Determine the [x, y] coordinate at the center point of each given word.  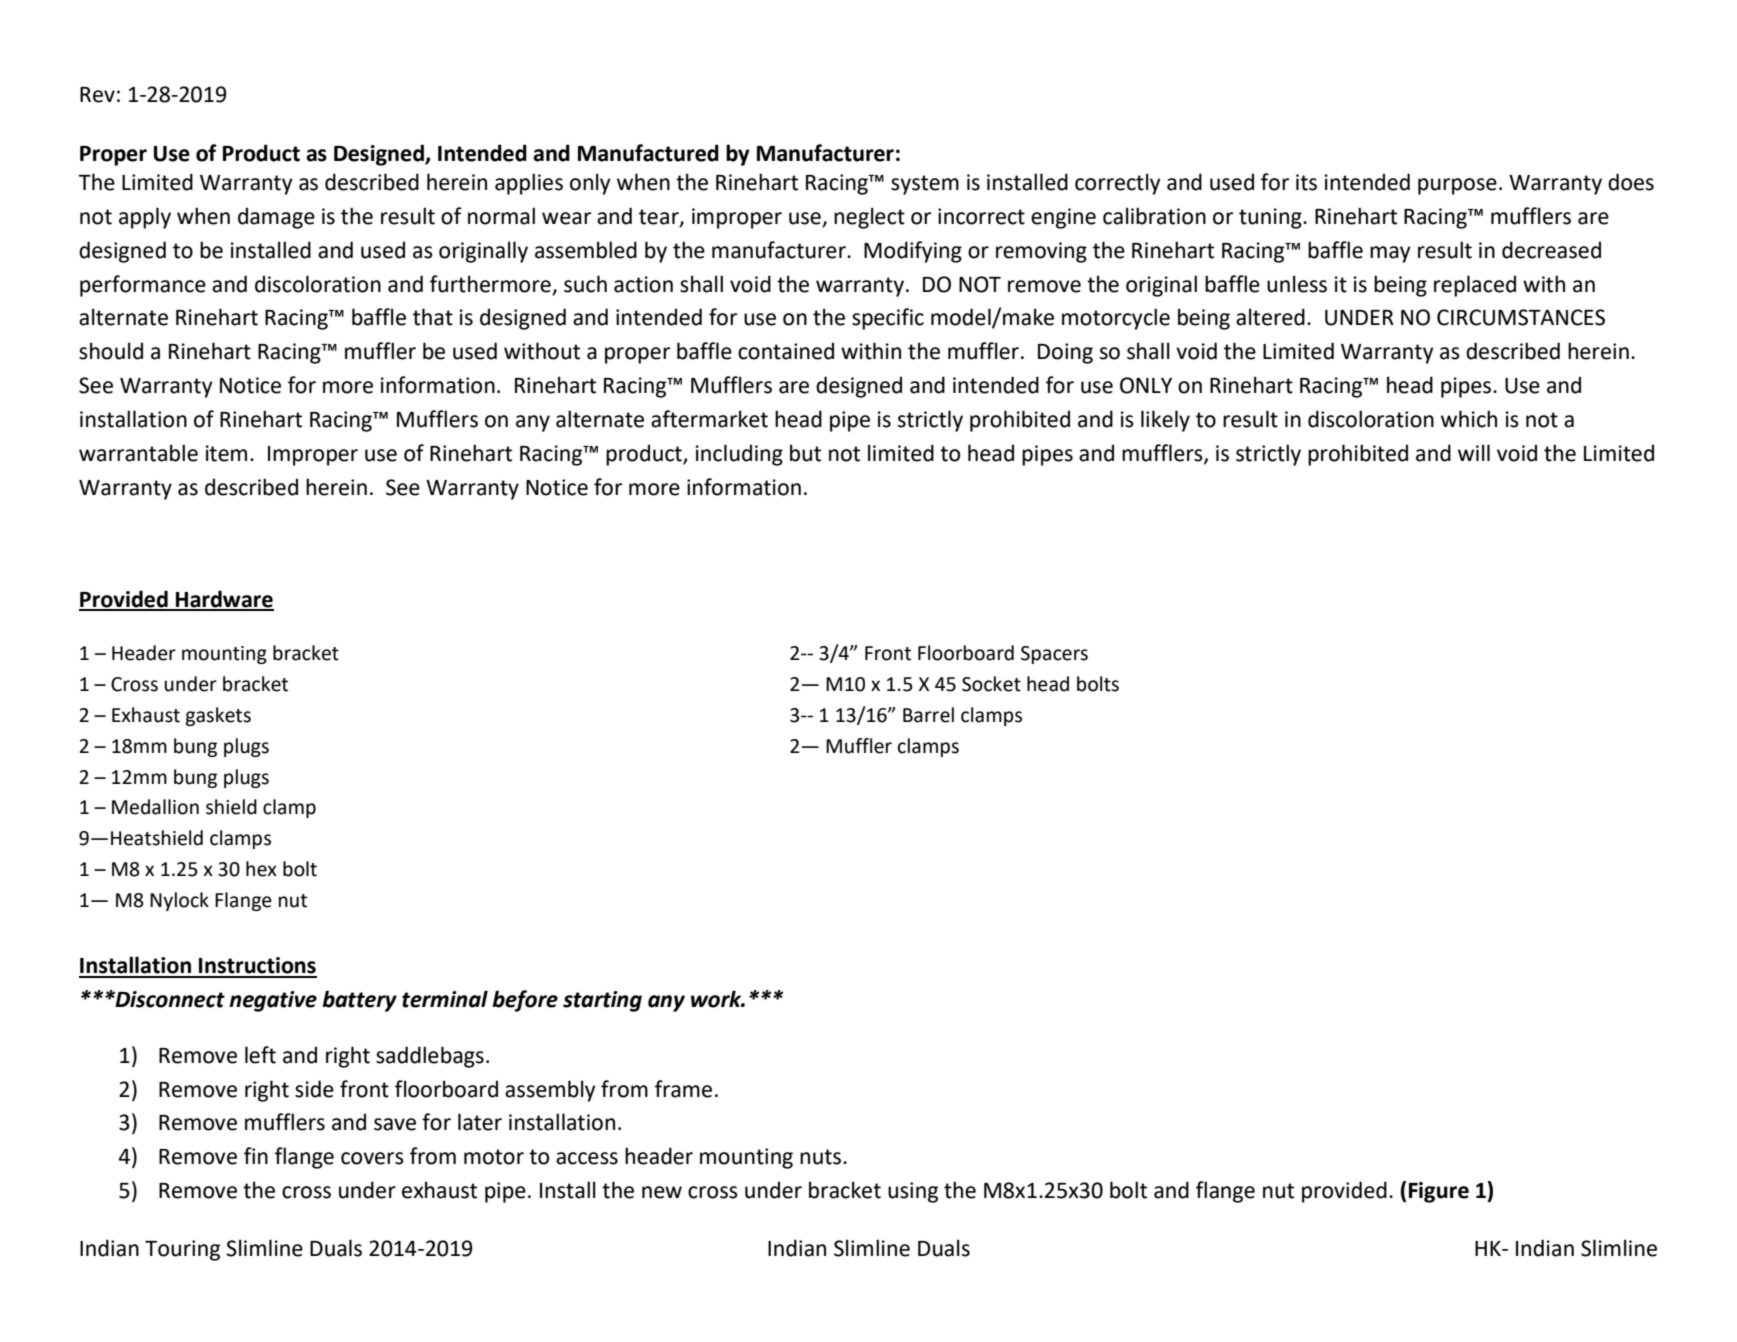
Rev [97, 95]
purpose [1457, 186]
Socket [991, 684]
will [1474, 452]
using [913, 1192]
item [226, 453]
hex [261, 869]
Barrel [928, 715]
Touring [182, 1250]
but [805, 453]
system [925, 185]
